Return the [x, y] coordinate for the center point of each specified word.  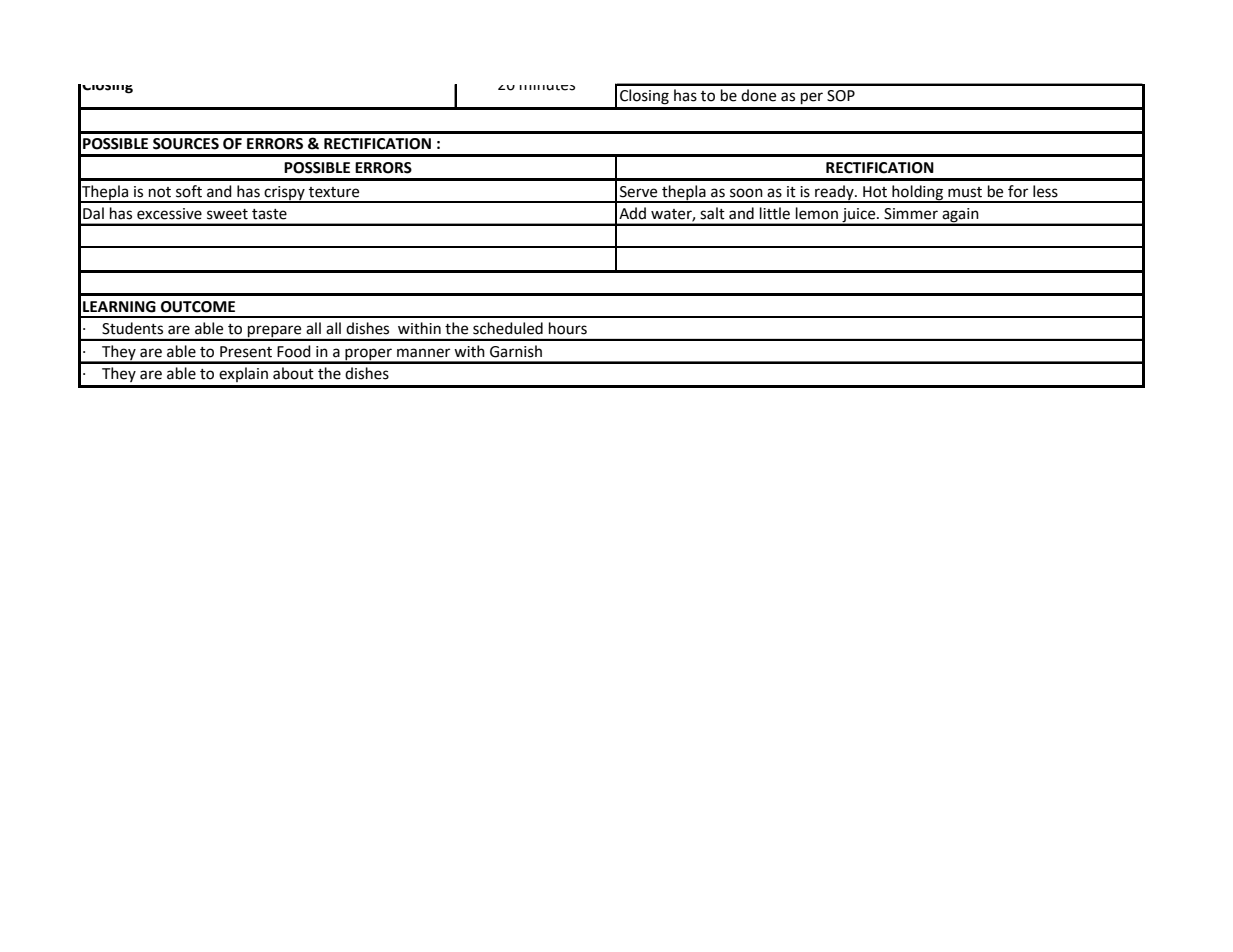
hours [568, 328]
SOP [841, 96]
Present [246, 352]
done [758, 95]
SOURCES [186, 144]
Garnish [516, 351]
